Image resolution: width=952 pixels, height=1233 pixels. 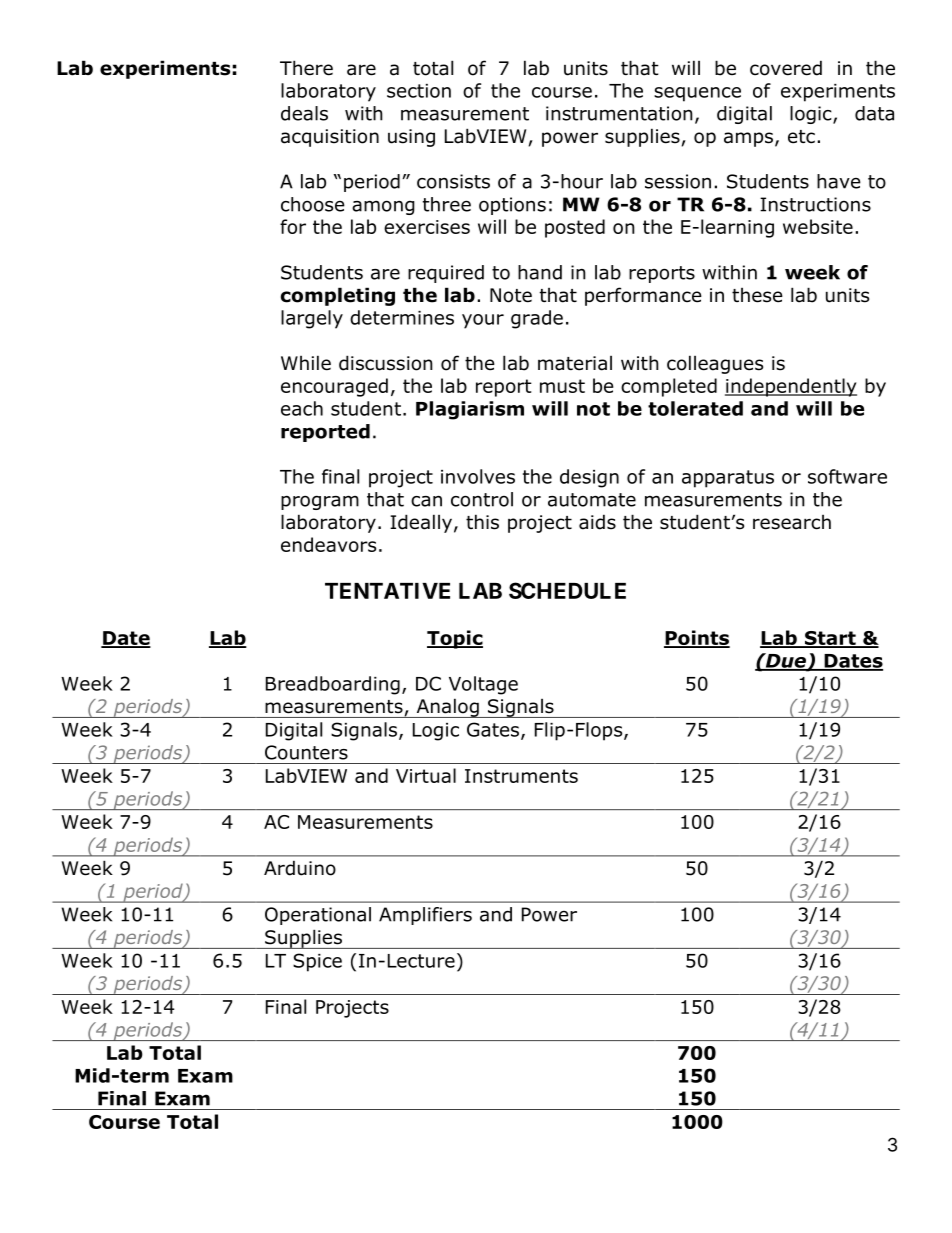 I want to click on aids, so click(x=597, y=522).
